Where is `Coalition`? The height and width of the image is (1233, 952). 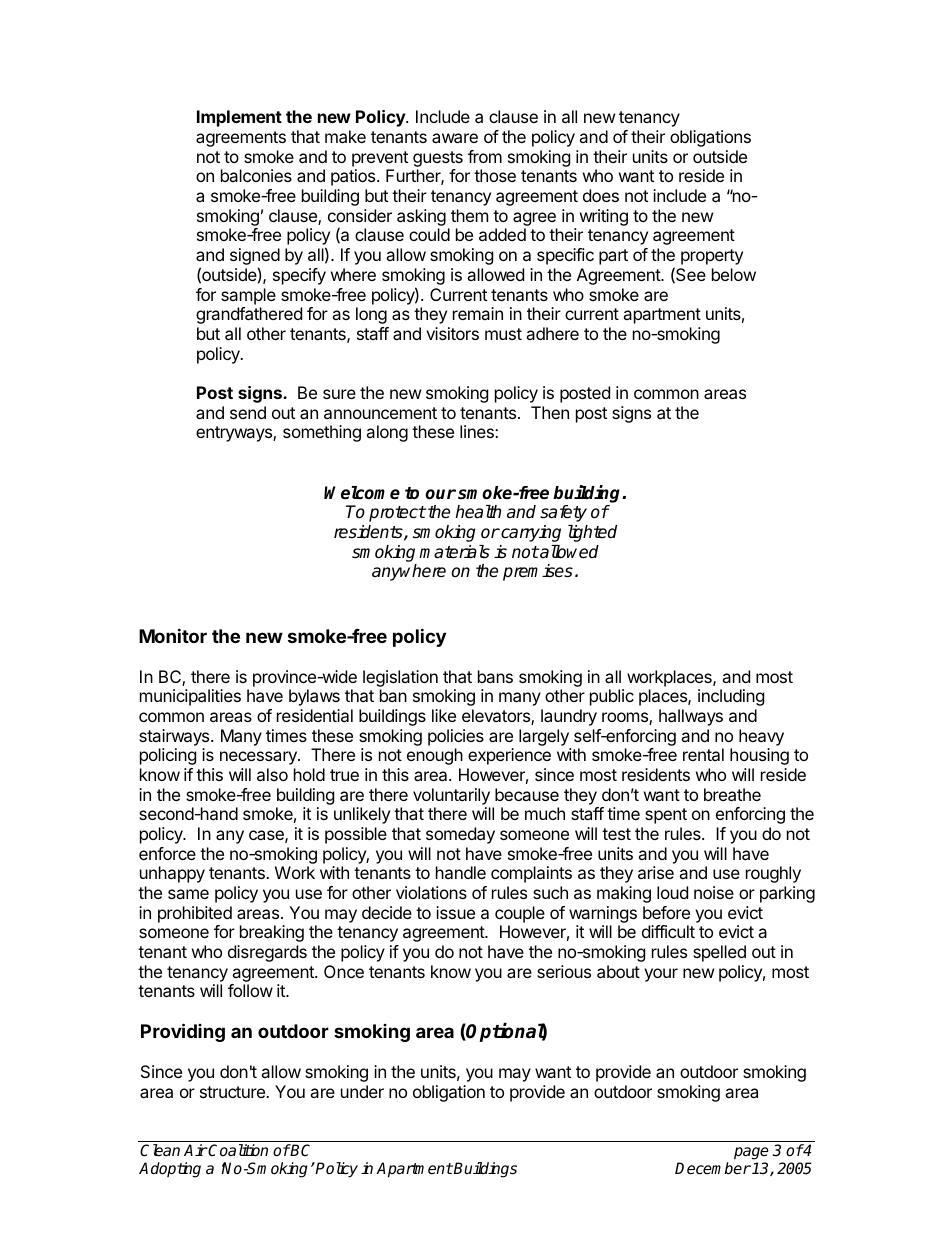
Coalition is located at coordinates (237, 1150).
